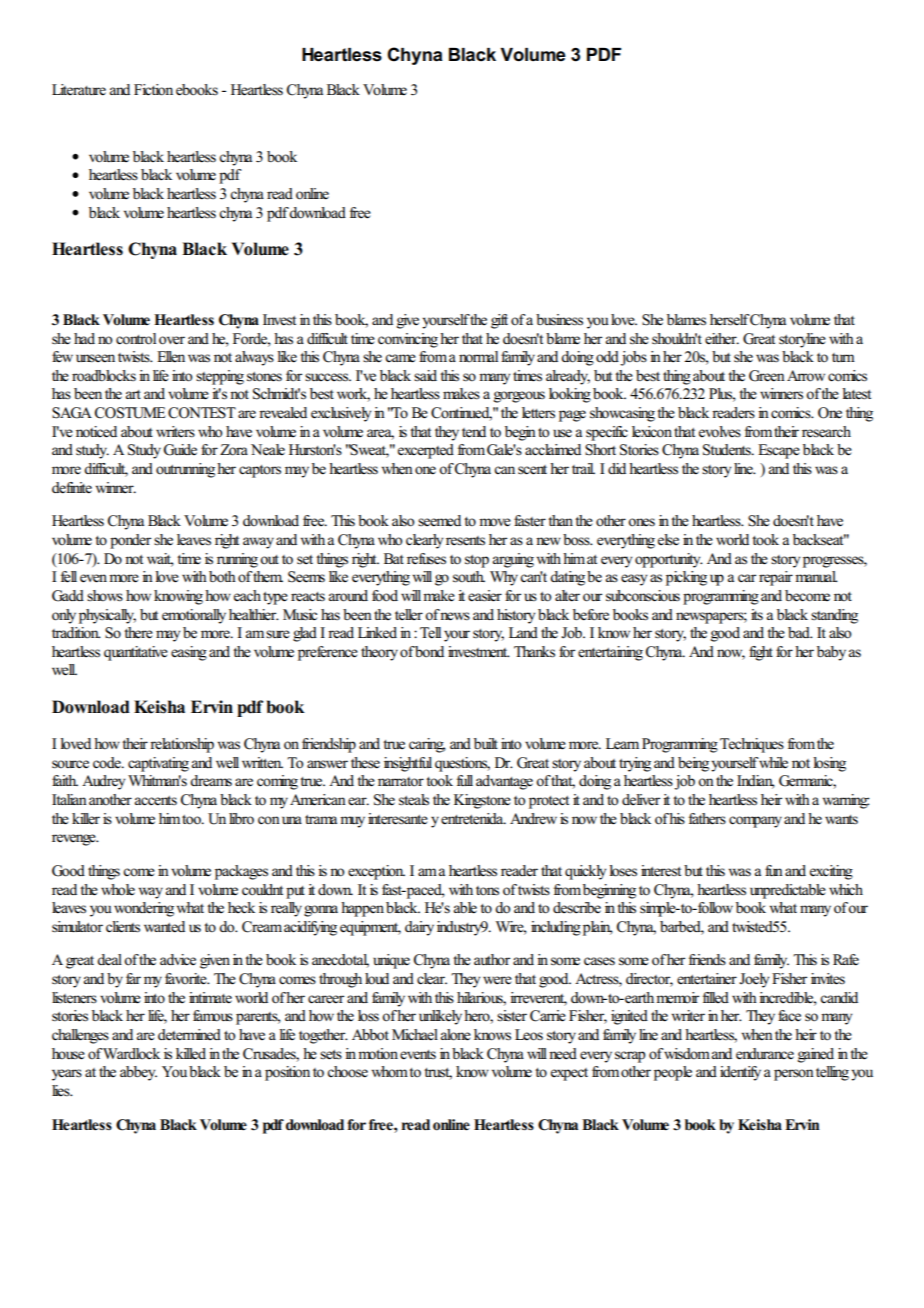  I want to click on gift, so click(499, 321).
